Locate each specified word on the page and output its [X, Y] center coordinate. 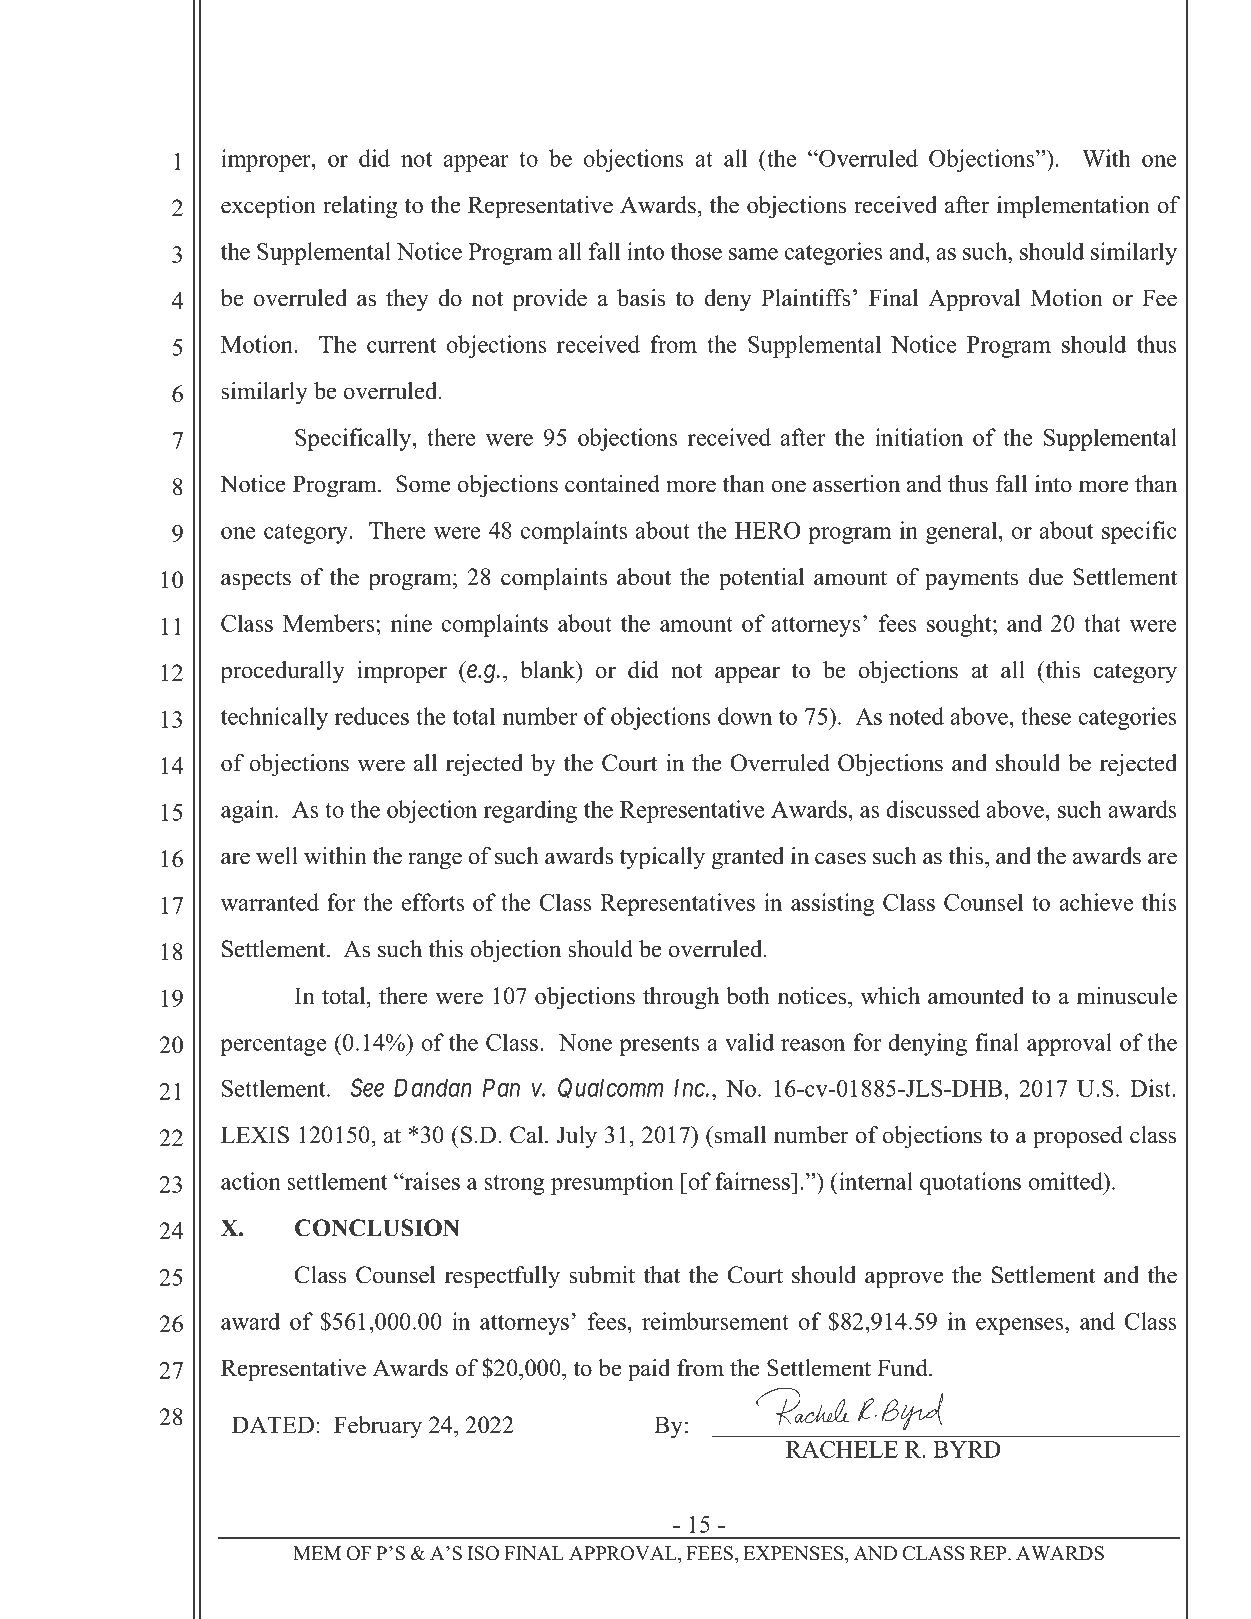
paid [649, 1370]
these [1046, 716]
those [696, 251]
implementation [1073, 207]
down [745, 716]
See [367, 1087]
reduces [372, 716]
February [378, 1427]
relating [360, 207]
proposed [1078, 1137]
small [740, 1135]
